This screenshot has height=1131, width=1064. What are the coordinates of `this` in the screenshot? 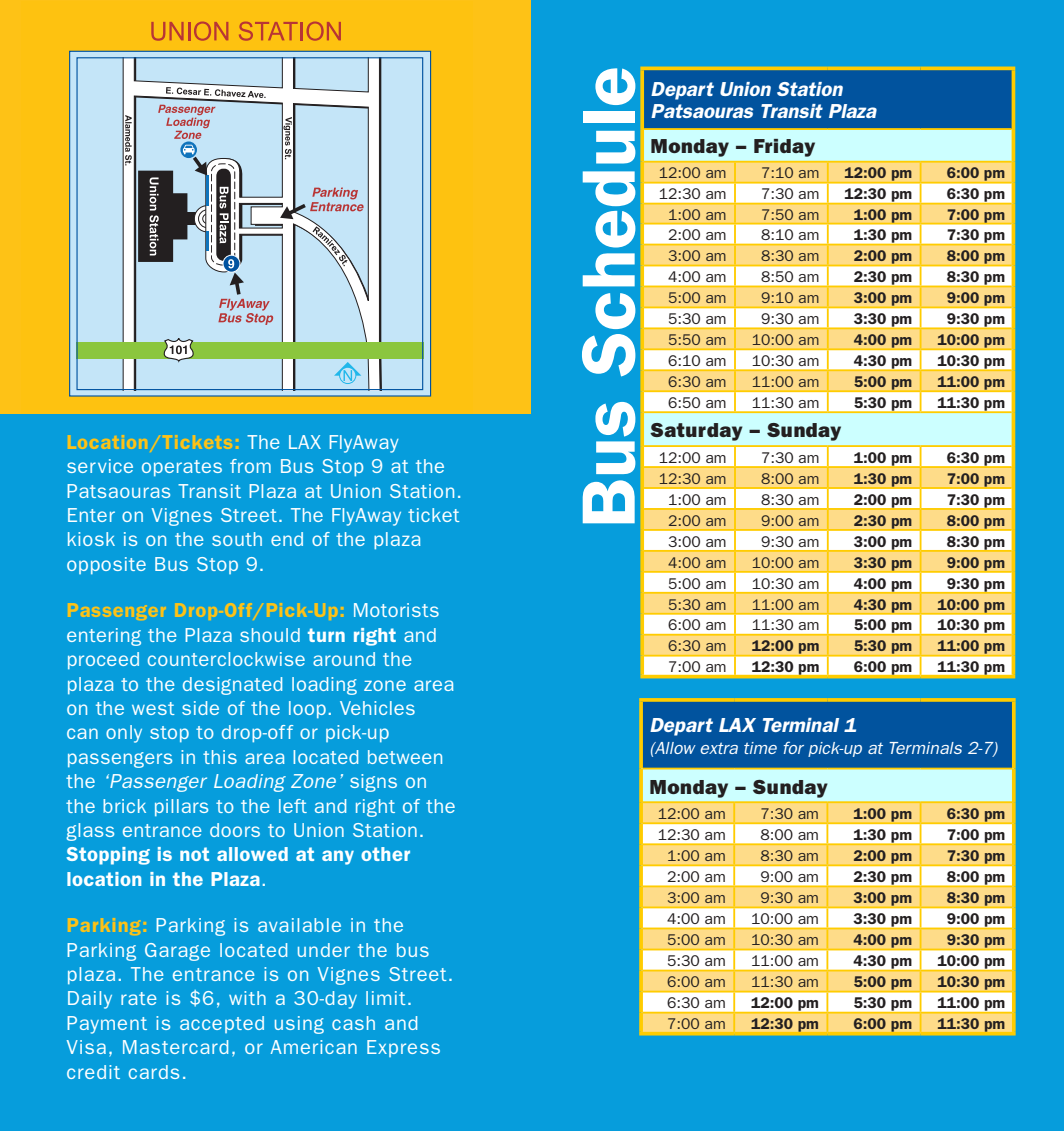 It's located at (220, 757).
